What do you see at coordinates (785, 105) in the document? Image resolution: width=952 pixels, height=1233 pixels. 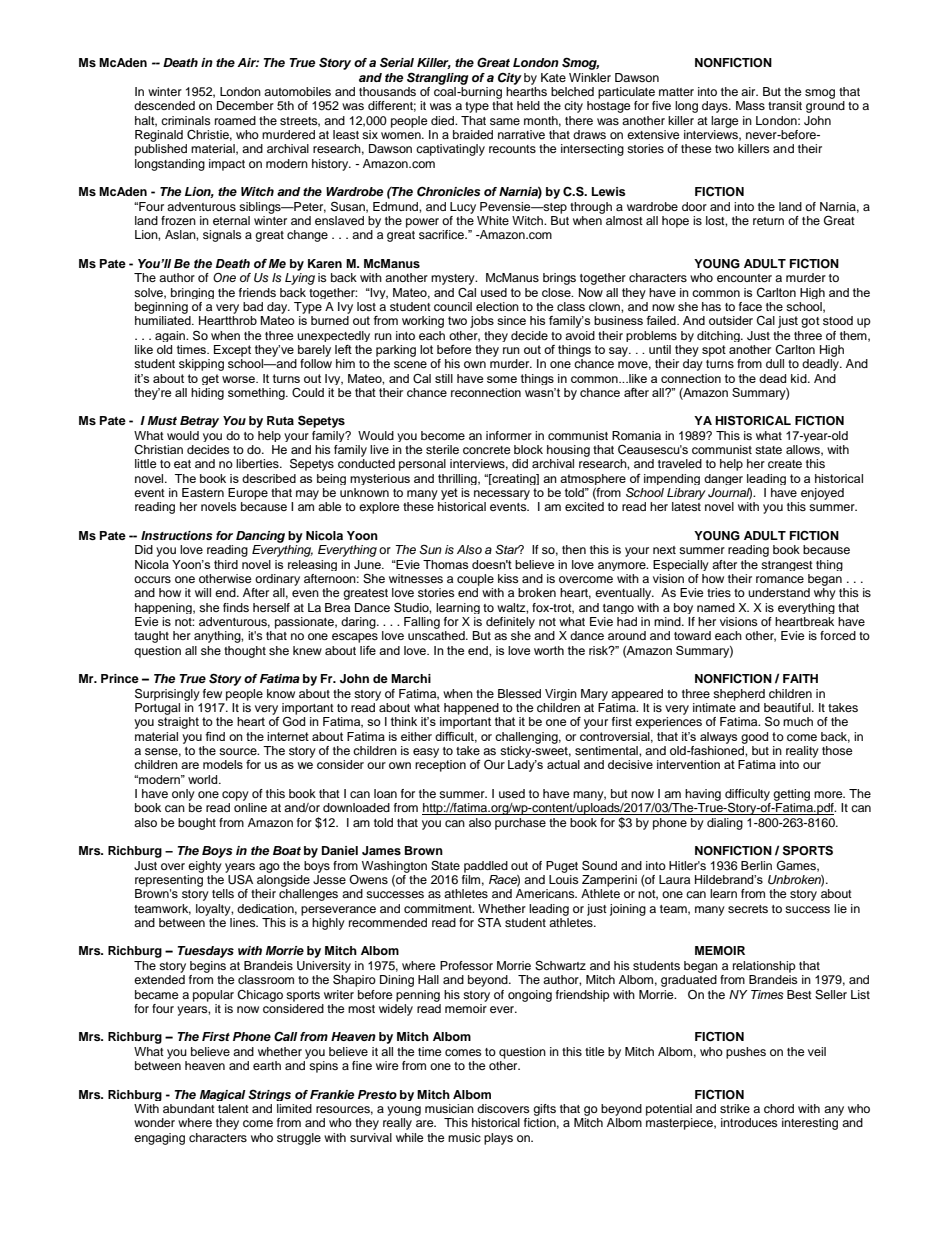 I see `transit` at bounding box center [785, 105].
